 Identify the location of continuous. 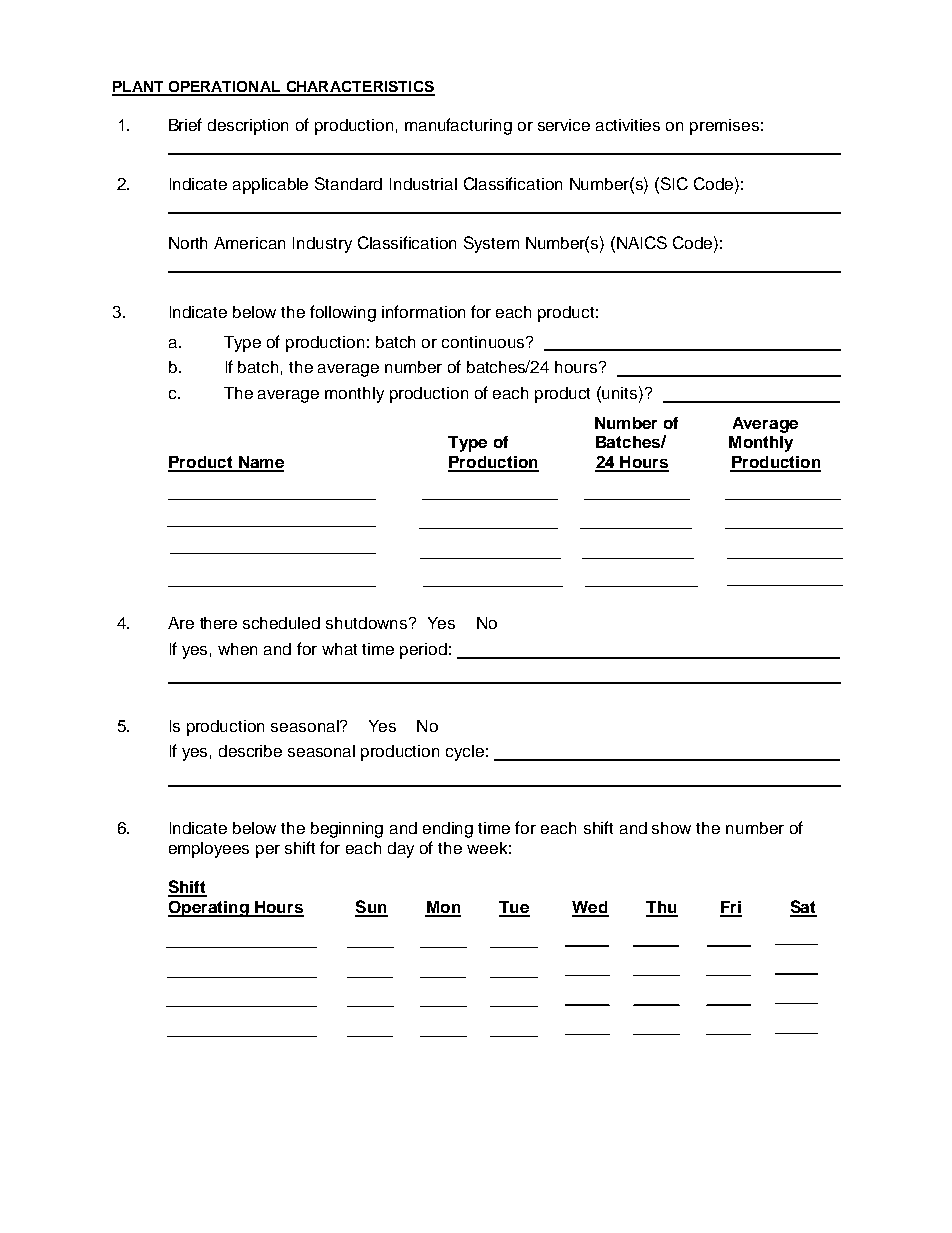
(484, 342).
